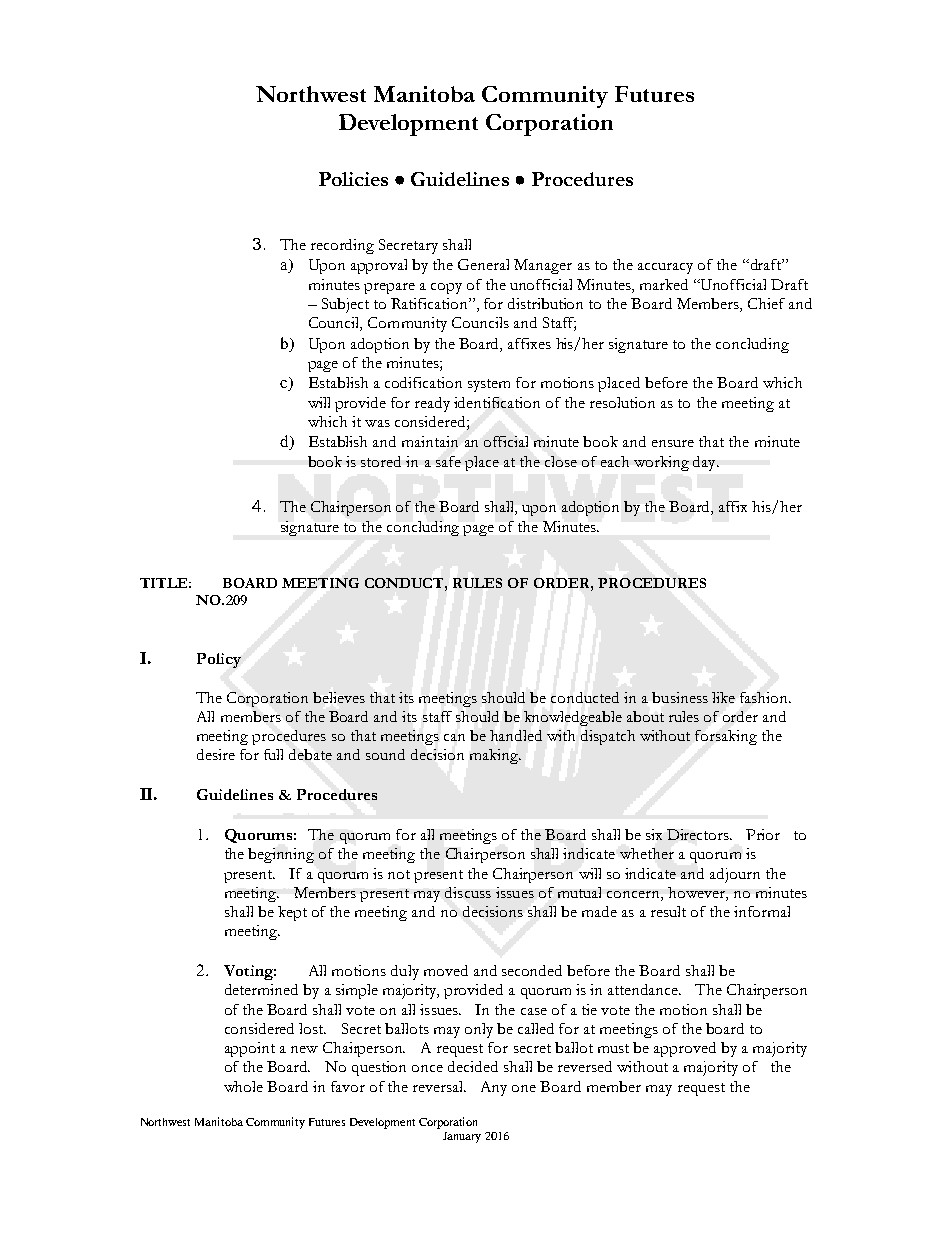 The image size is (952, 1233). I want to click on approved, so click(685, 1049).
